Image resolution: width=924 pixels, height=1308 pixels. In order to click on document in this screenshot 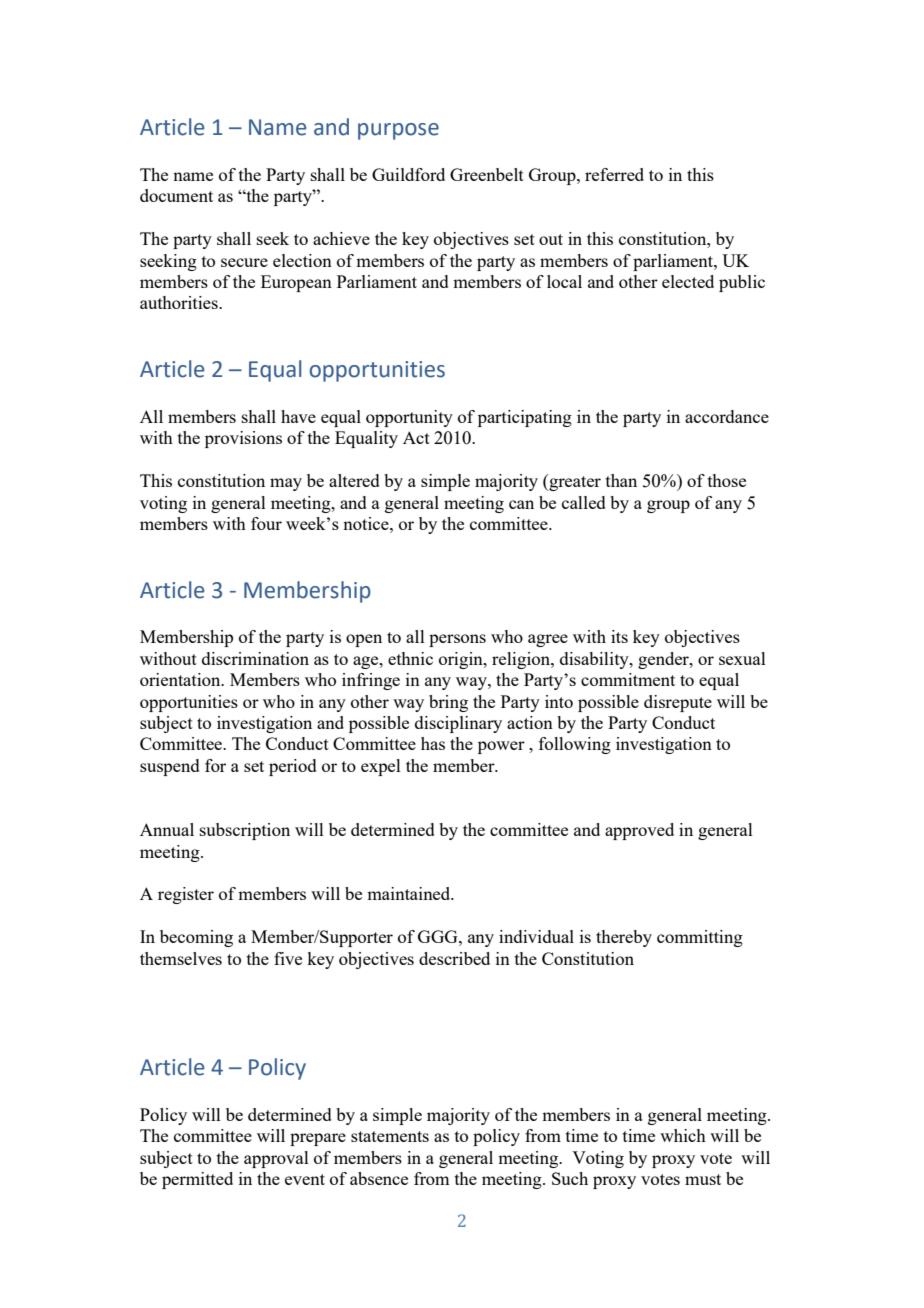, I will do `click(176, 195)`.
